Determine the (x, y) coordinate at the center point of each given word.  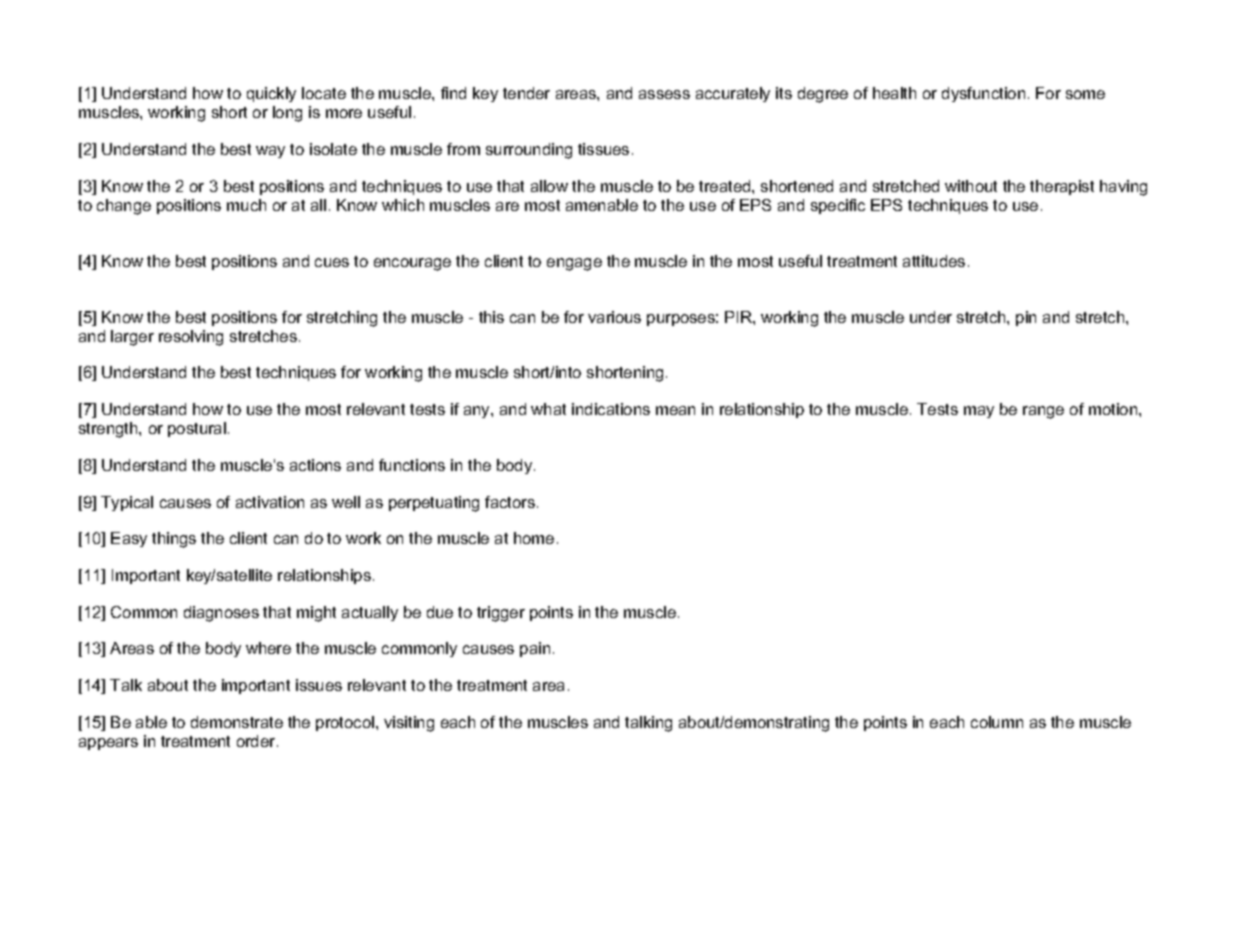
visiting (409, 724)
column (997, 722)
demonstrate (237, 722)
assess (664, 94)
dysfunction (983, 94)
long (287, 114)
